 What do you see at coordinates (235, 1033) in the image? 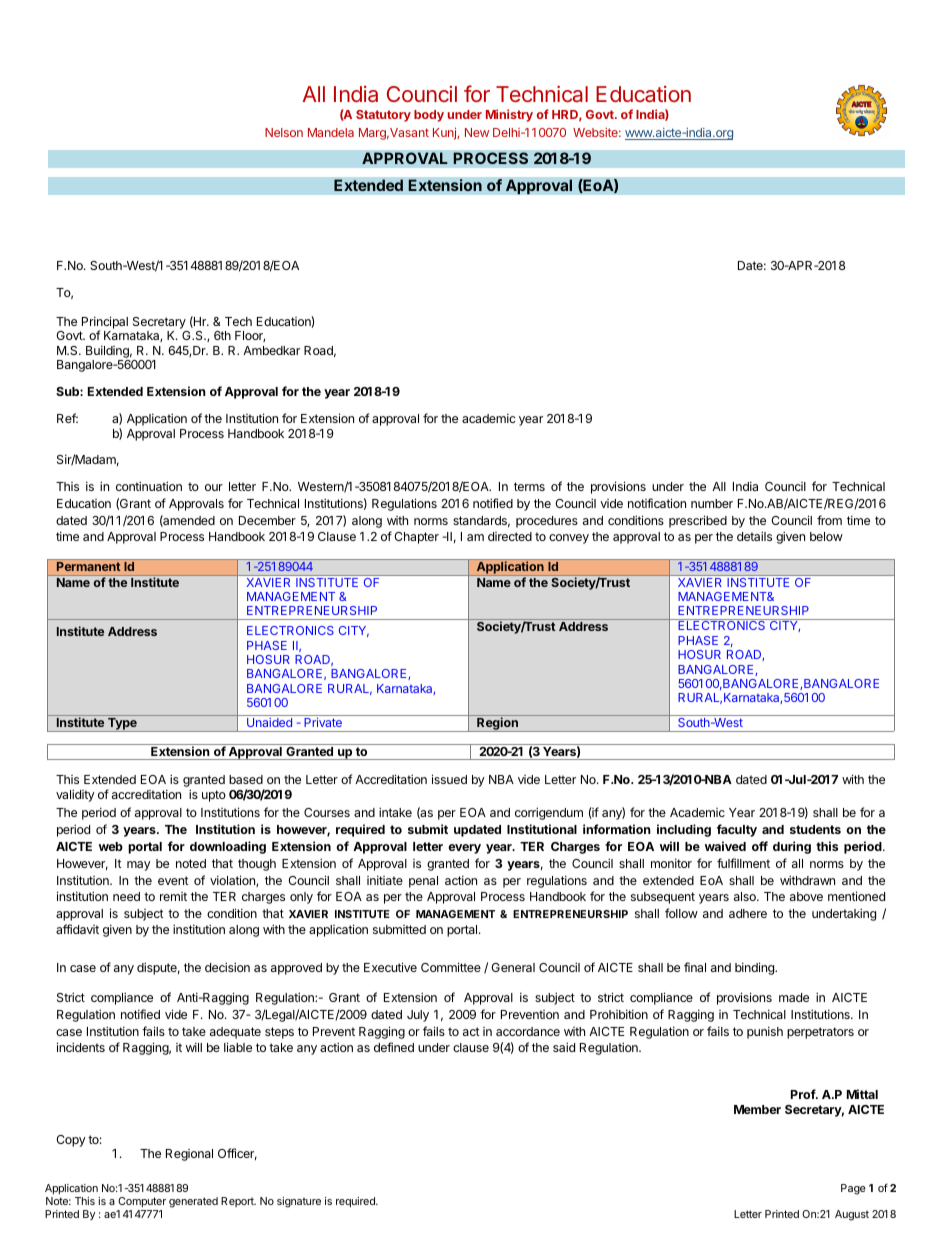
I see `adequate` at bounding box center [235, 1033].
